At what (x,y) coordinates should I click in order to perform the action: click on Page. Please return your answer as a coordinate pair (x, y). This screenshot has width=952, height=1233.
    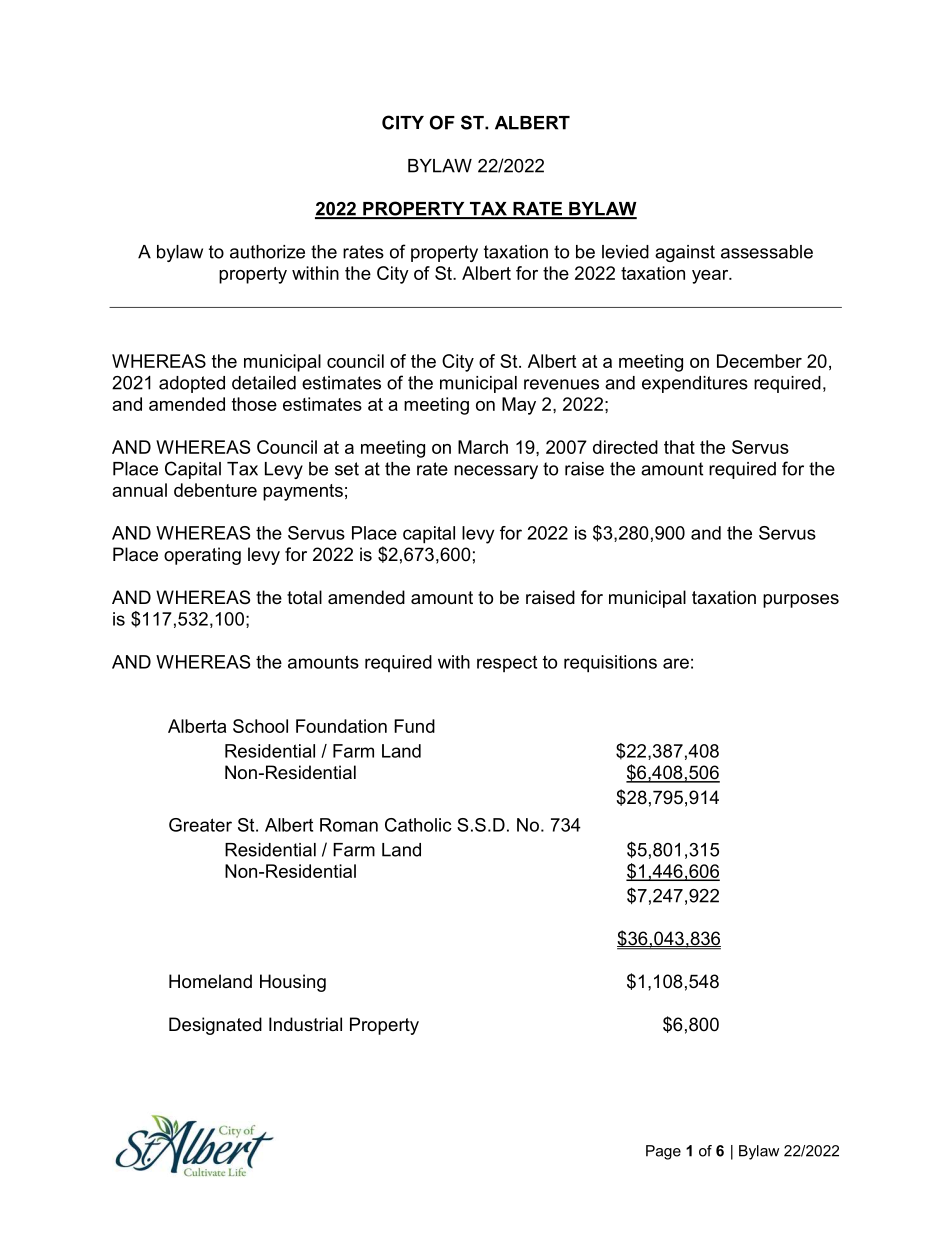
    Looking at the image, I should click on (663, 1152).
